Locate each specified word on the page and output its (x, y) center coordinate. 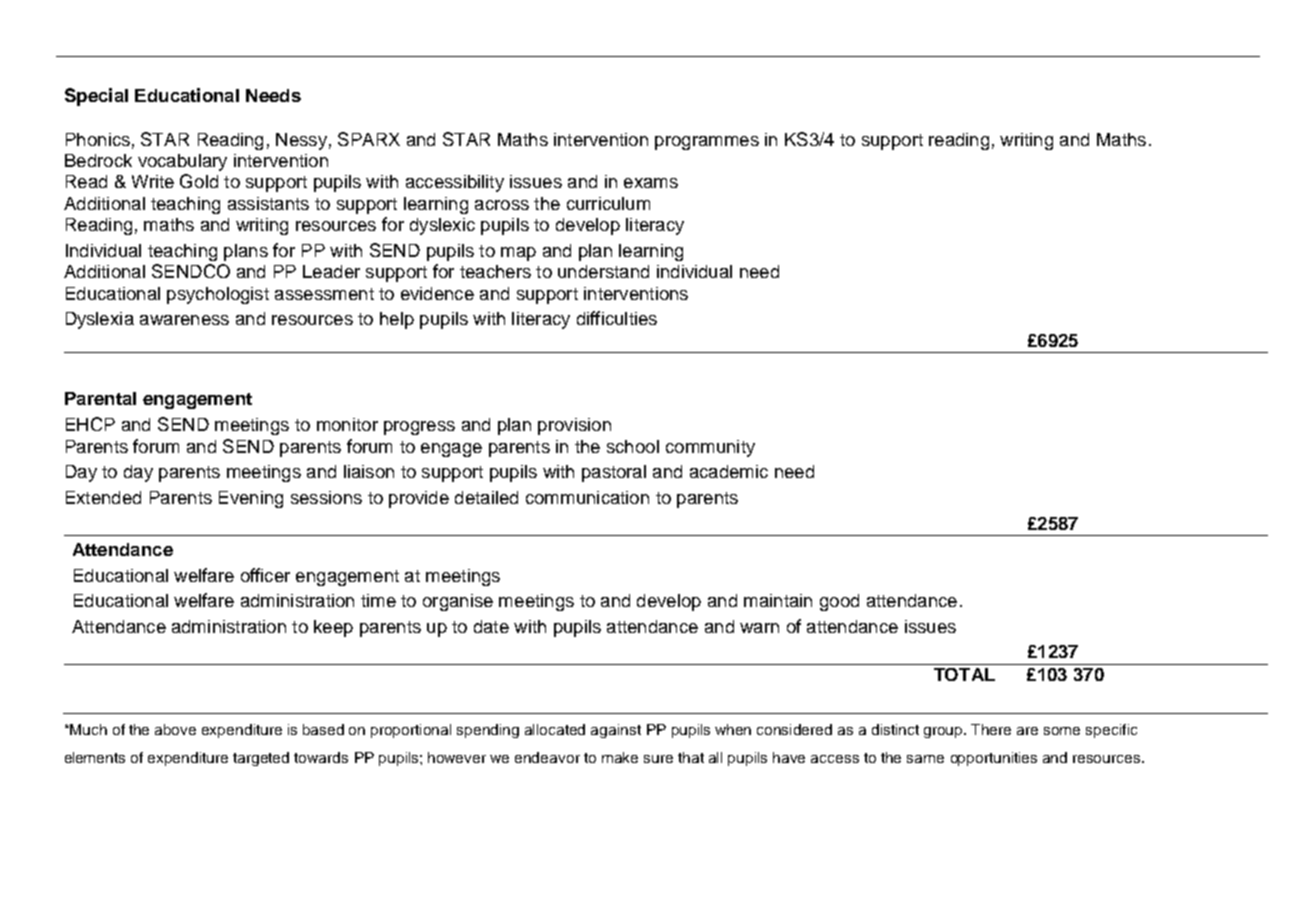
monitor (347, 424)
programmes (707, 143)
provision (574, 426)
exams (651, 183)
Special (96, 97)
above (175, 729)
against (616, 731)
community (710, 448)
